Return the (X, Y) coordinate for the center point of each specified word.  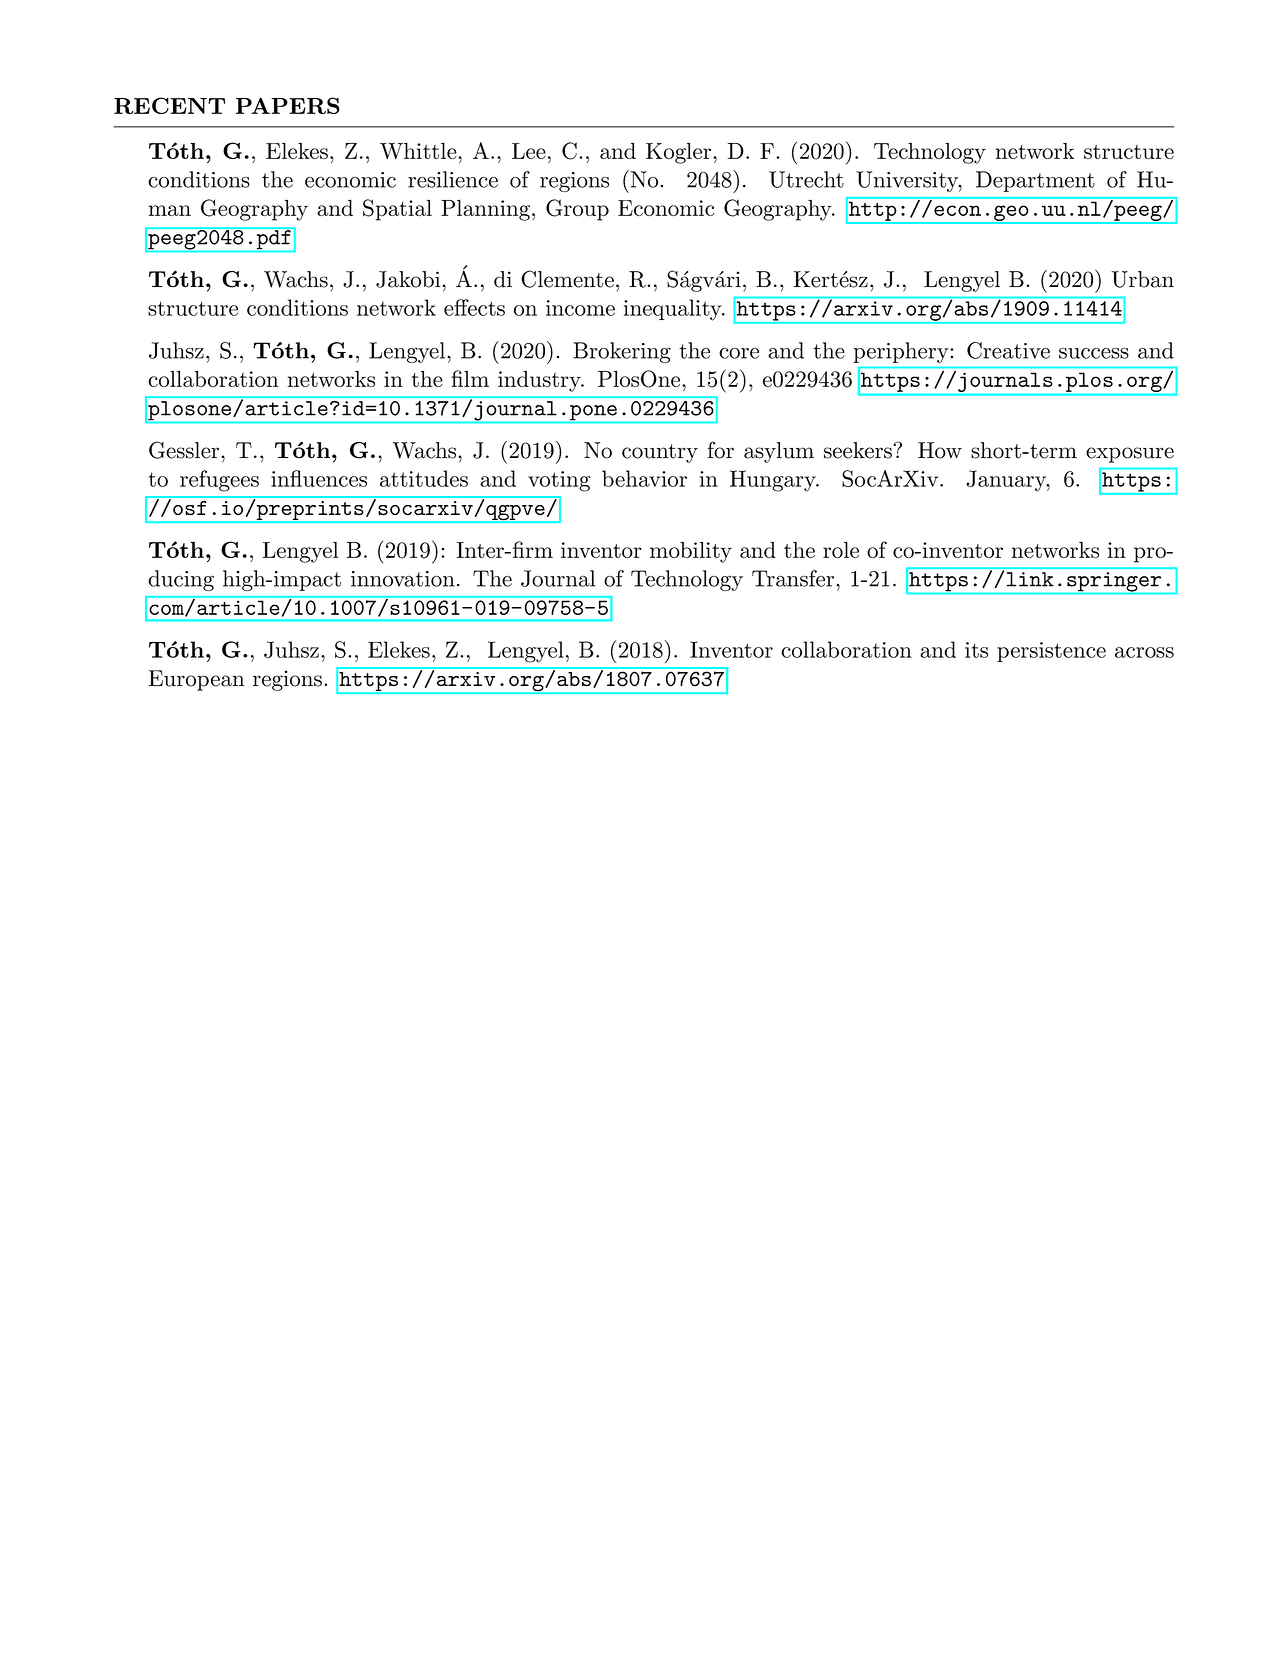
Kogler (678, 153)
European (196, 680)
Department (1035, 181)
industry (540, 381)
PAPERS (288, 105)
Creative (1008, 350)
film (470, 378)
